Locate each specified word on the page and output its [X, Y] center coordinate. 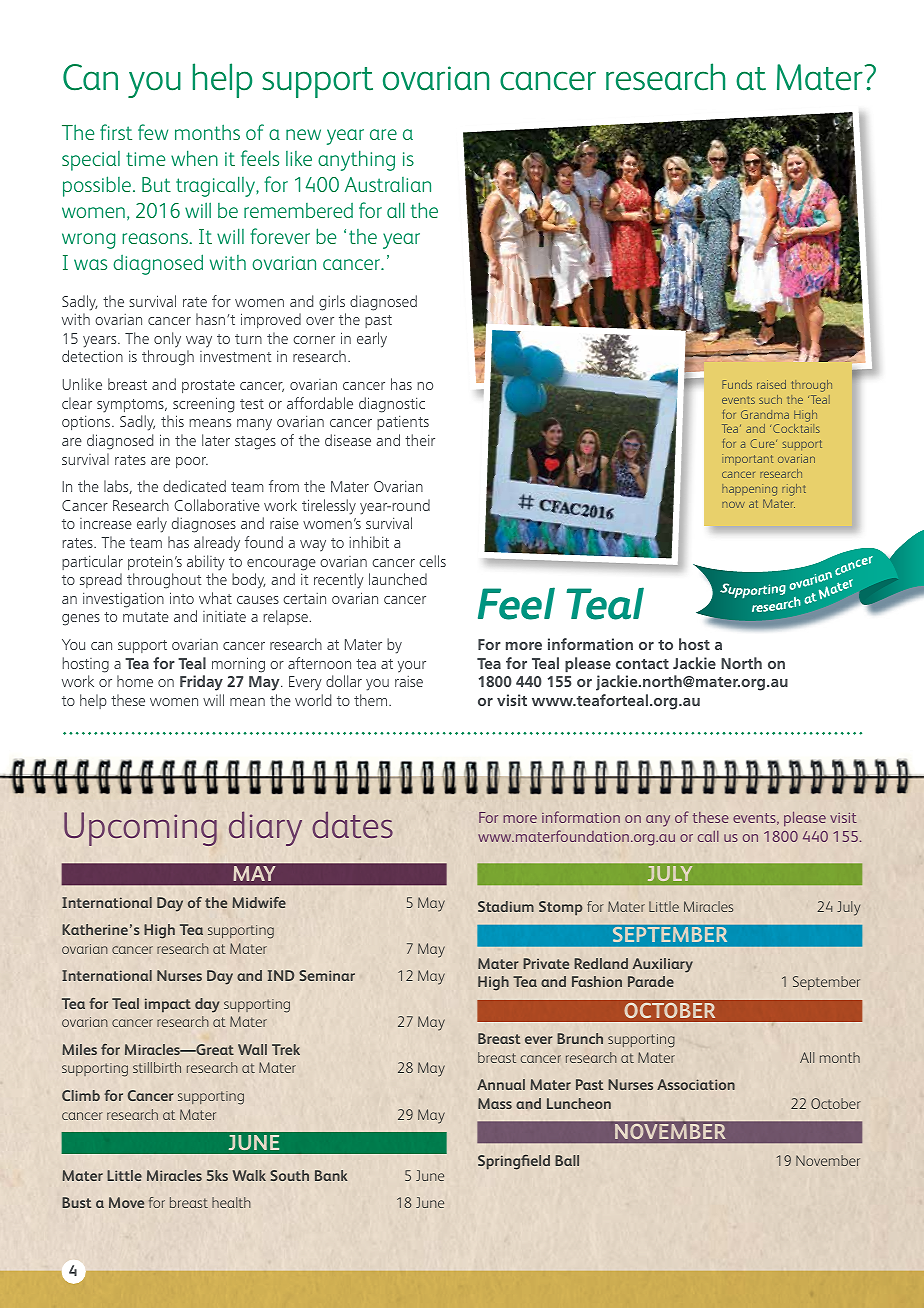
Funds [737, 384]
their [420, 440]
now [733, 505]
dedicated [194, 486]
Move [126, 1202]
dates [352, 825]
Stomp [561, 908]
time [145, 159]
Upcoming [140, 829]
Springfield [514, 1162]
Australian [388, 184]
